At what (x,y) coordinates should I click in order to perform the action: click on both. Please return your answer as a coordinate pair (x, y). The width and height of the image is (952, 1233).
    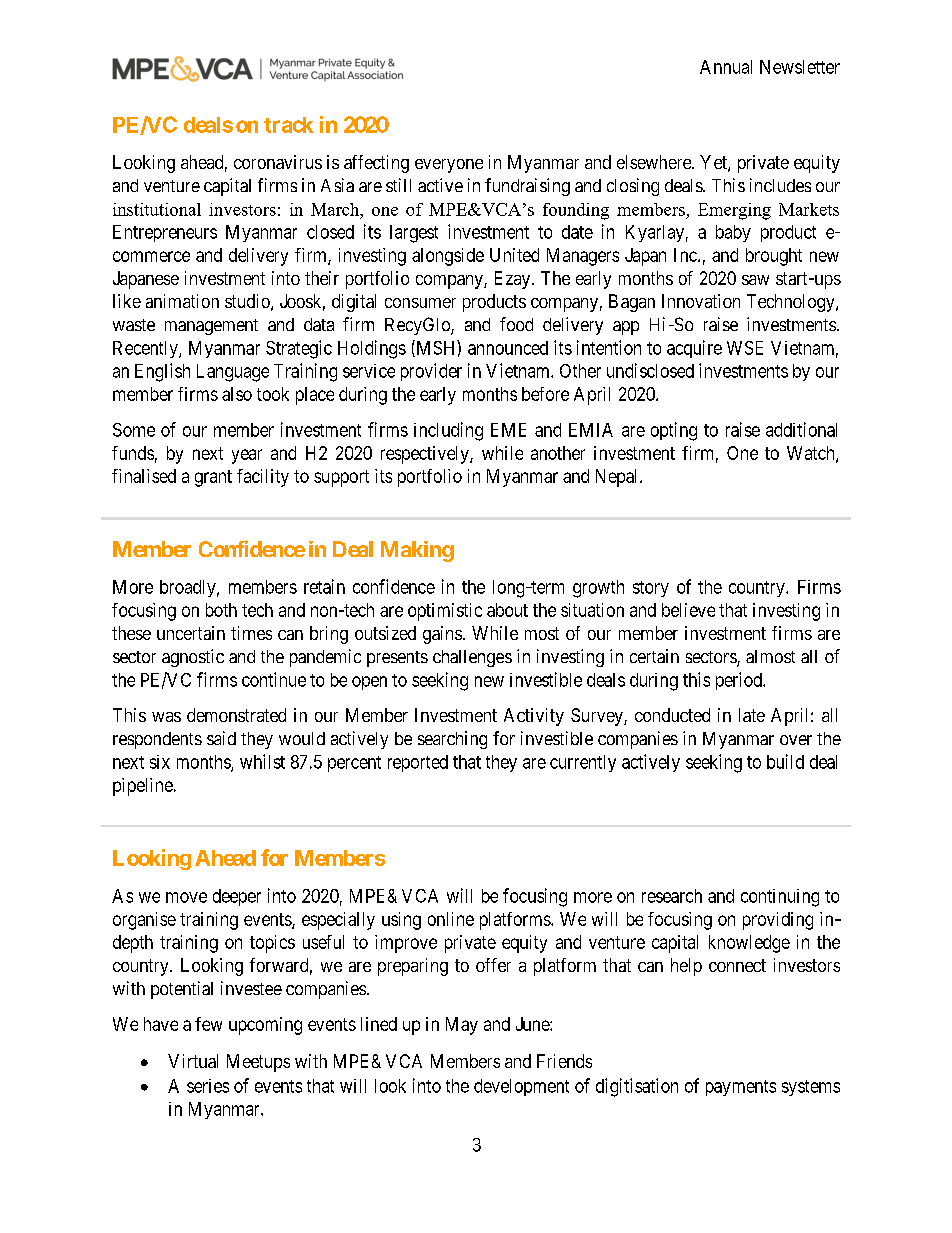
    Looking at the image, I should click on (221, 610).
